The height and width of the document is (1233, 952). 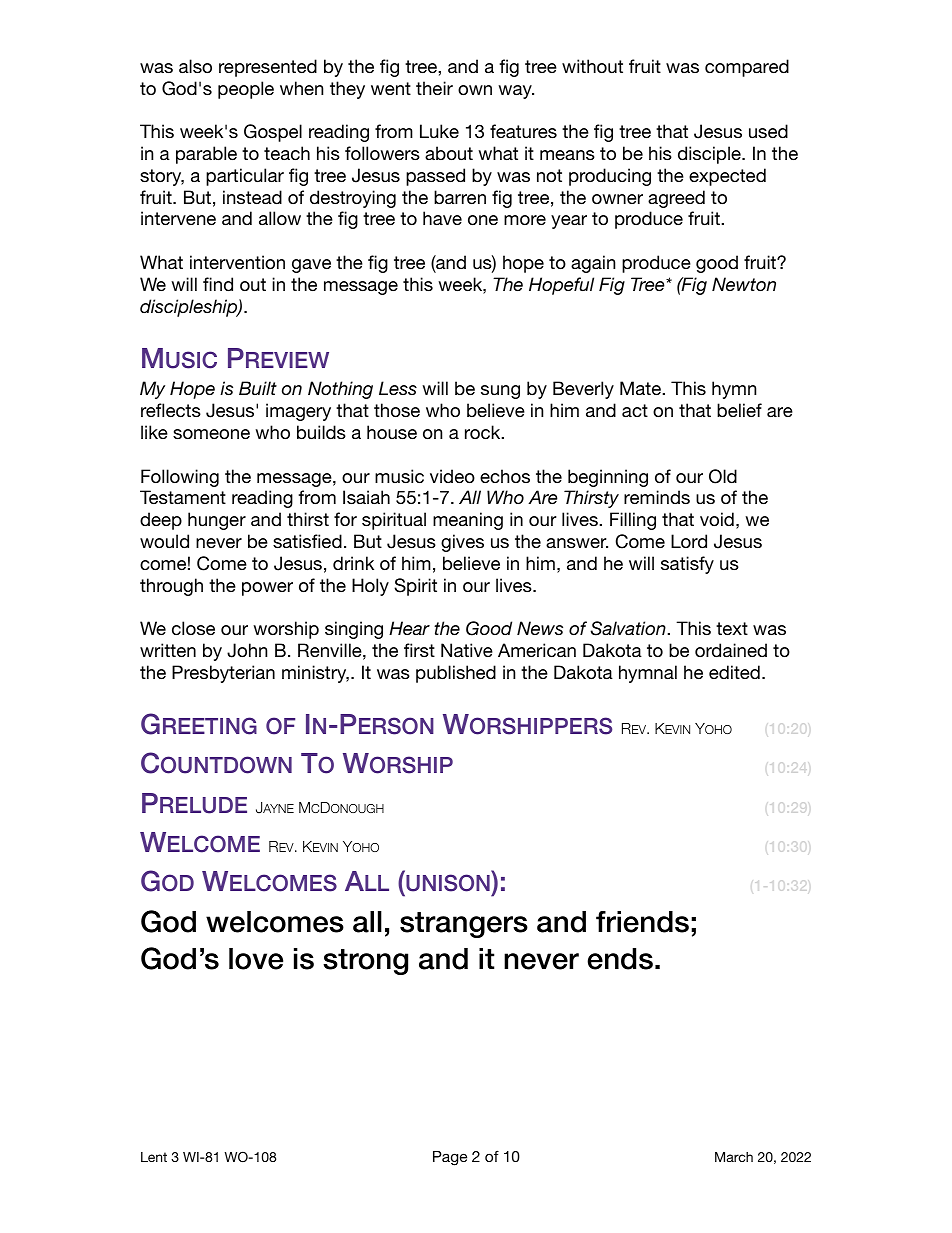 I want to click on close, so click(x=193, y=628).
